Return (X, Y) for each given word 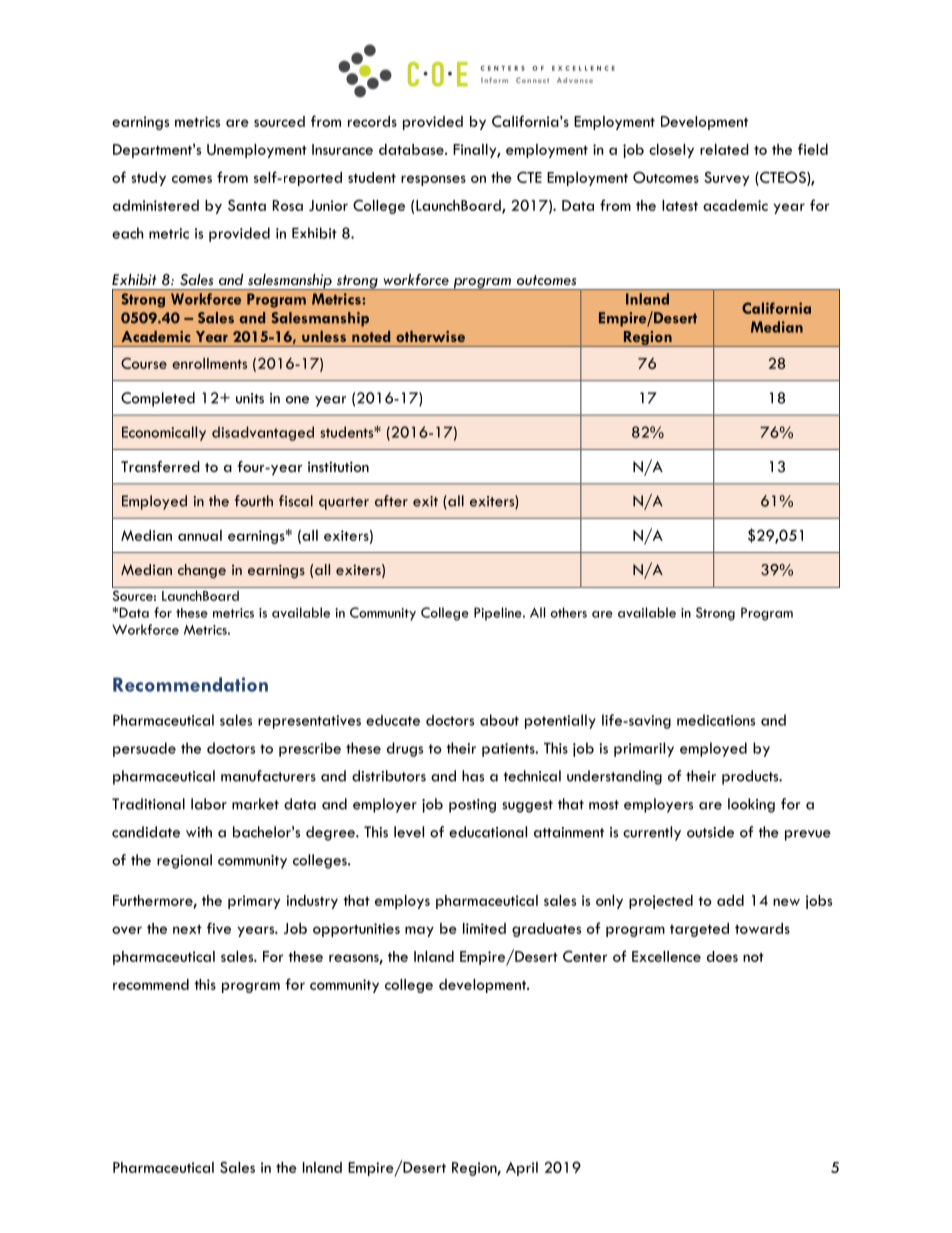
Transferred (160, 466)
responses (433, 180)
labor (209, 804)
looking (751, 805)
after (391, 501)
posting (472, 806)
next (187, 929)
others (568, 612)
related (724, 149)
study (148, 179)
